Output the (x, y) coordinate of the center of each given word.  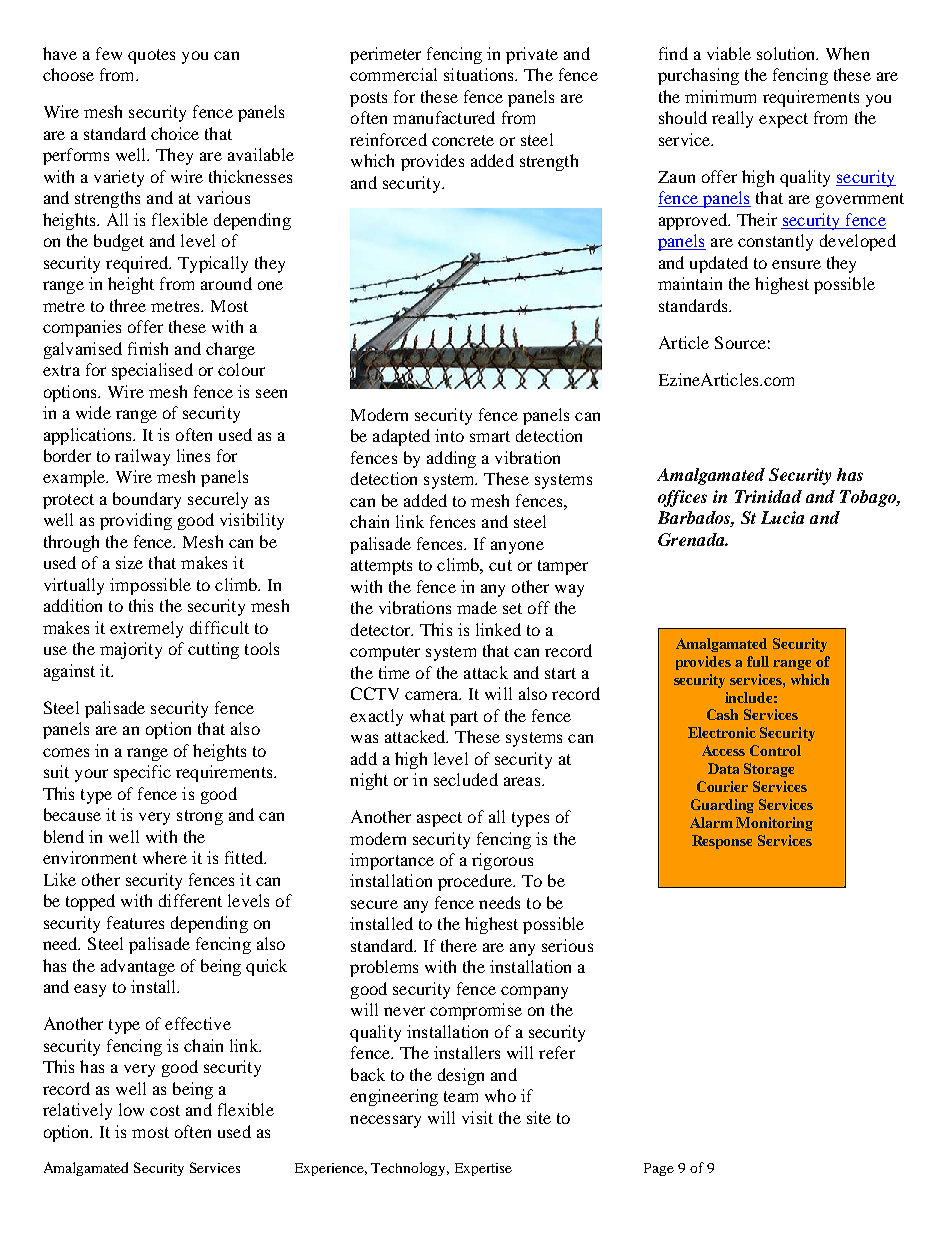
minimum (720, 96)
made (477, 607)
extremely (146, 629)
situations (480, 74)
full (758, 661)
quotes (151, 56)
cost (165, 1110)
